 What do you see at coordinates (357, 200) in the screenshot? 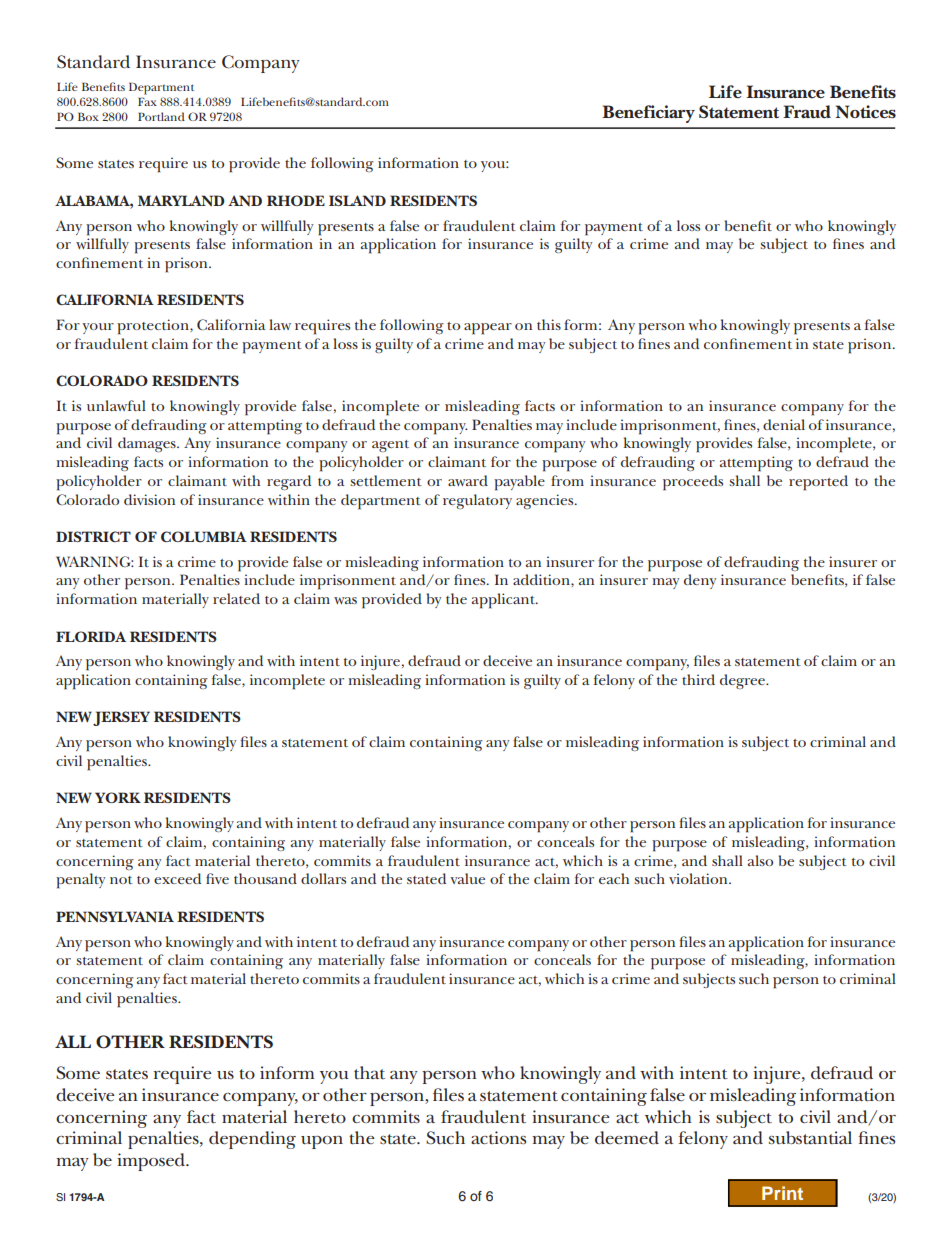
I see `ISLAND` at bounding box center [357, 200].
